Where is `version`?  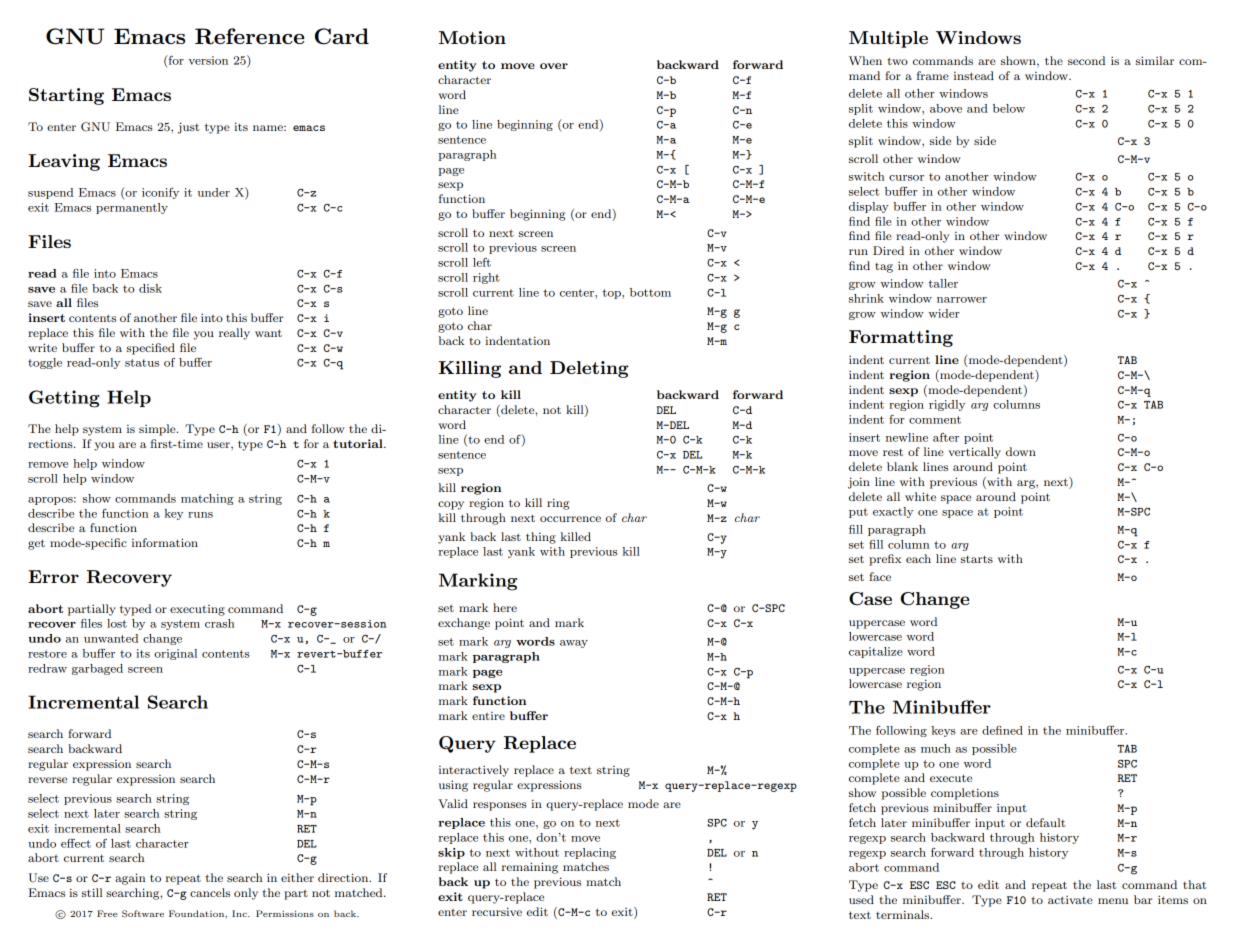 version is located at coordinates (208, 60).
